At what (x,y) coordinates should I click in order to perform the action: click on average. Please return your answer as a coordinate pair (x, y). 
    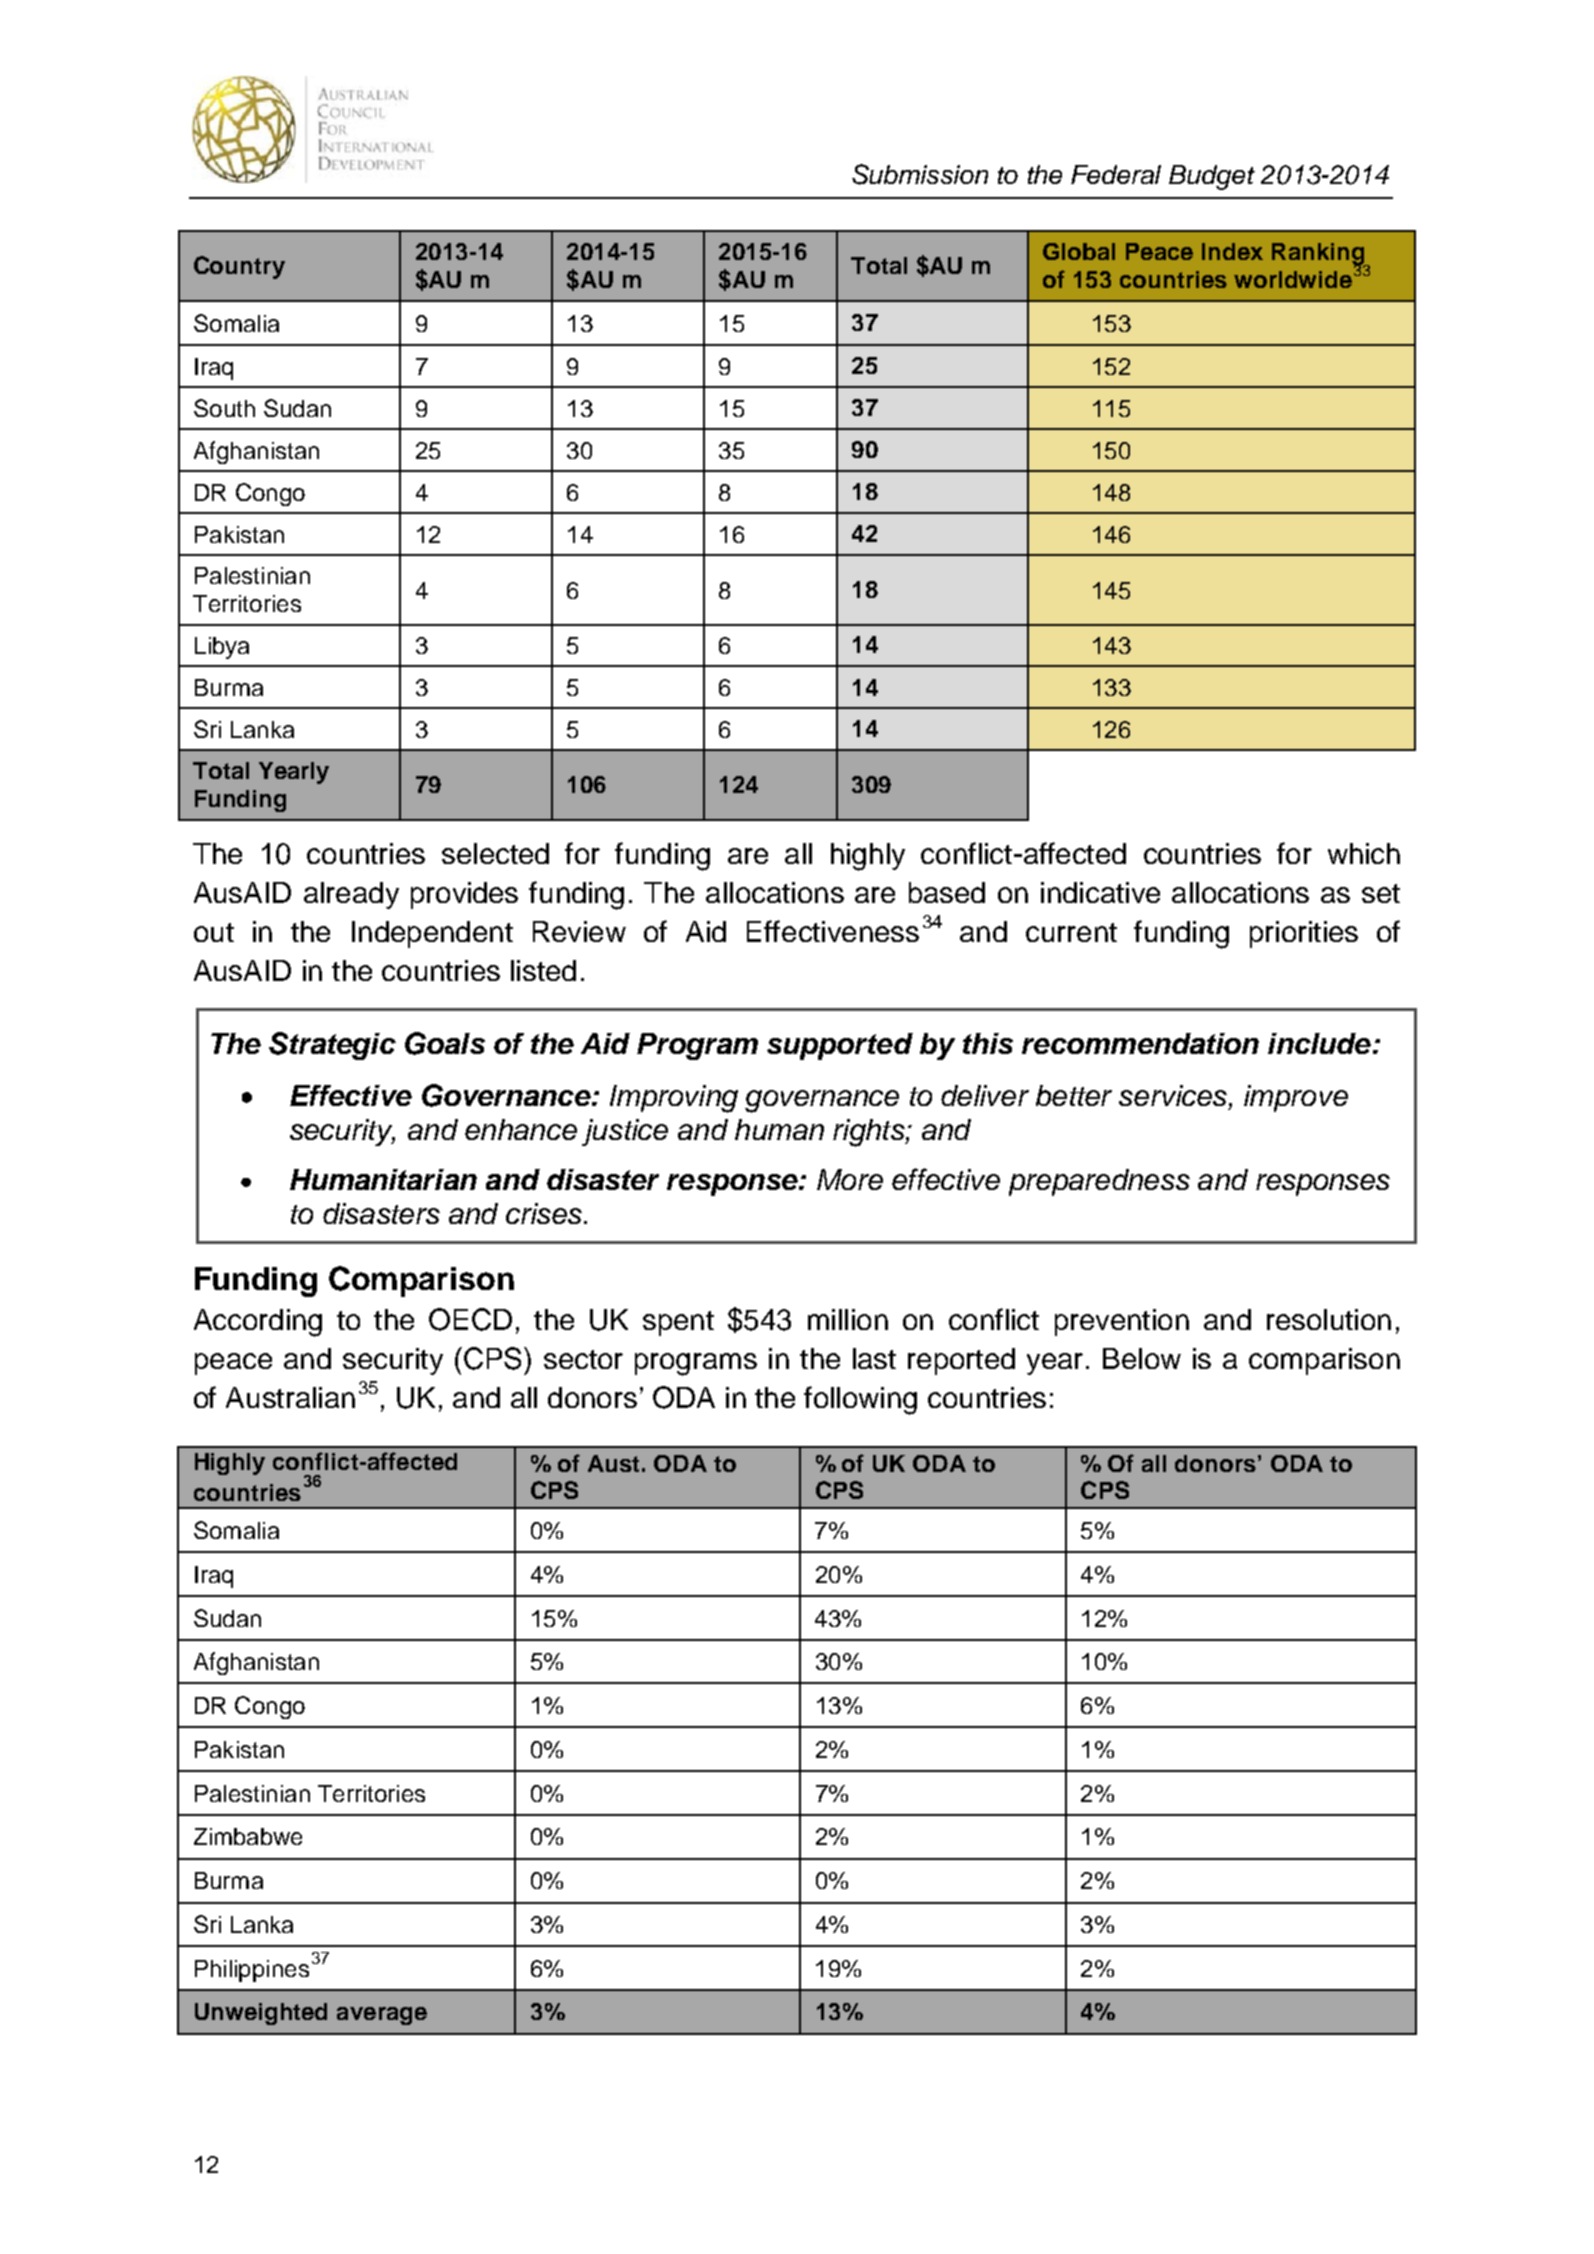
    Looking at the image, I should click on (382, 2016).
